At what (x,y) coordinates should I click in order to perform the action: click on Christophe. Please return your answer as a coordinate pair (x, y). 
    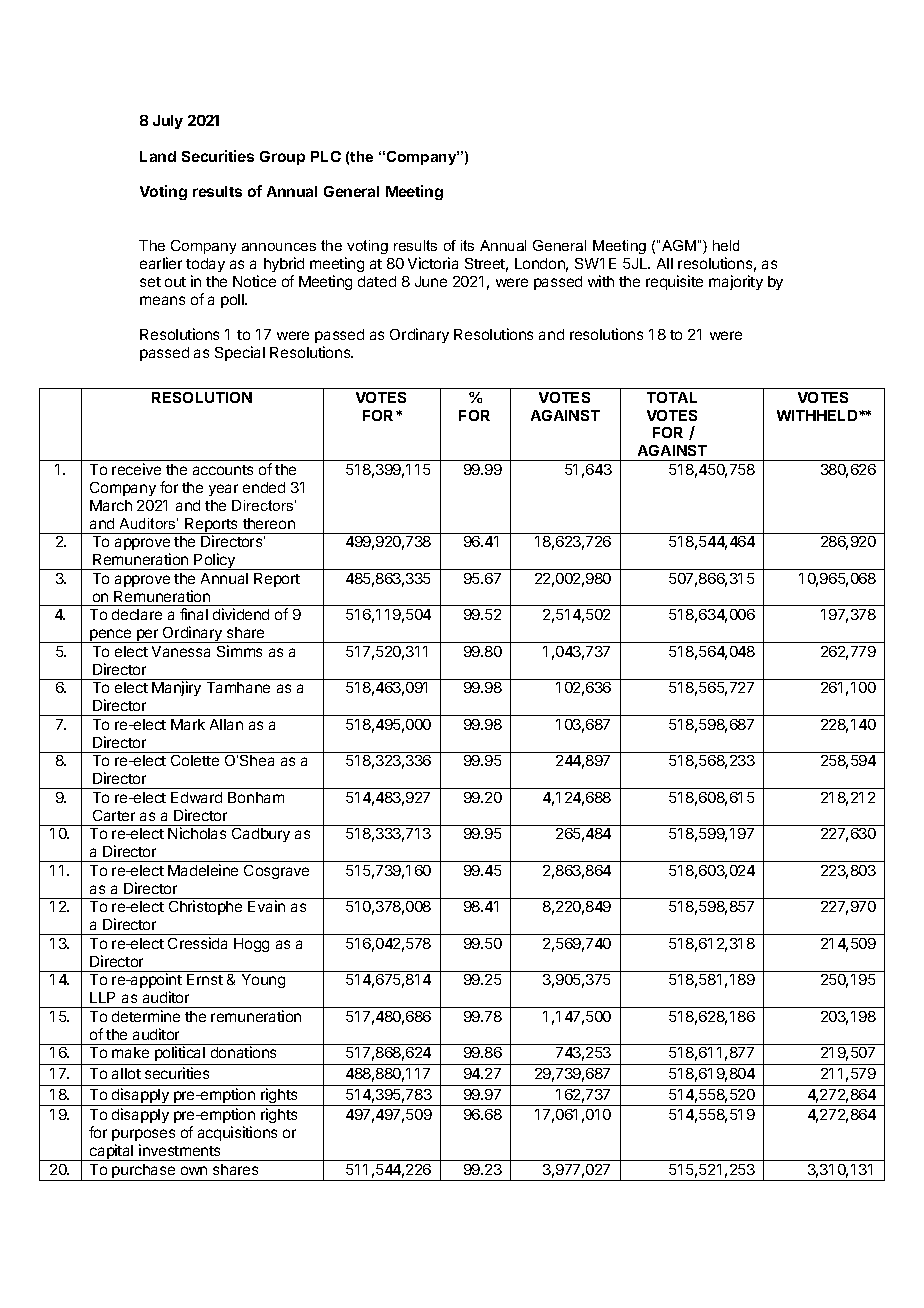
    Looking at the image, I should click on (205, 907).
